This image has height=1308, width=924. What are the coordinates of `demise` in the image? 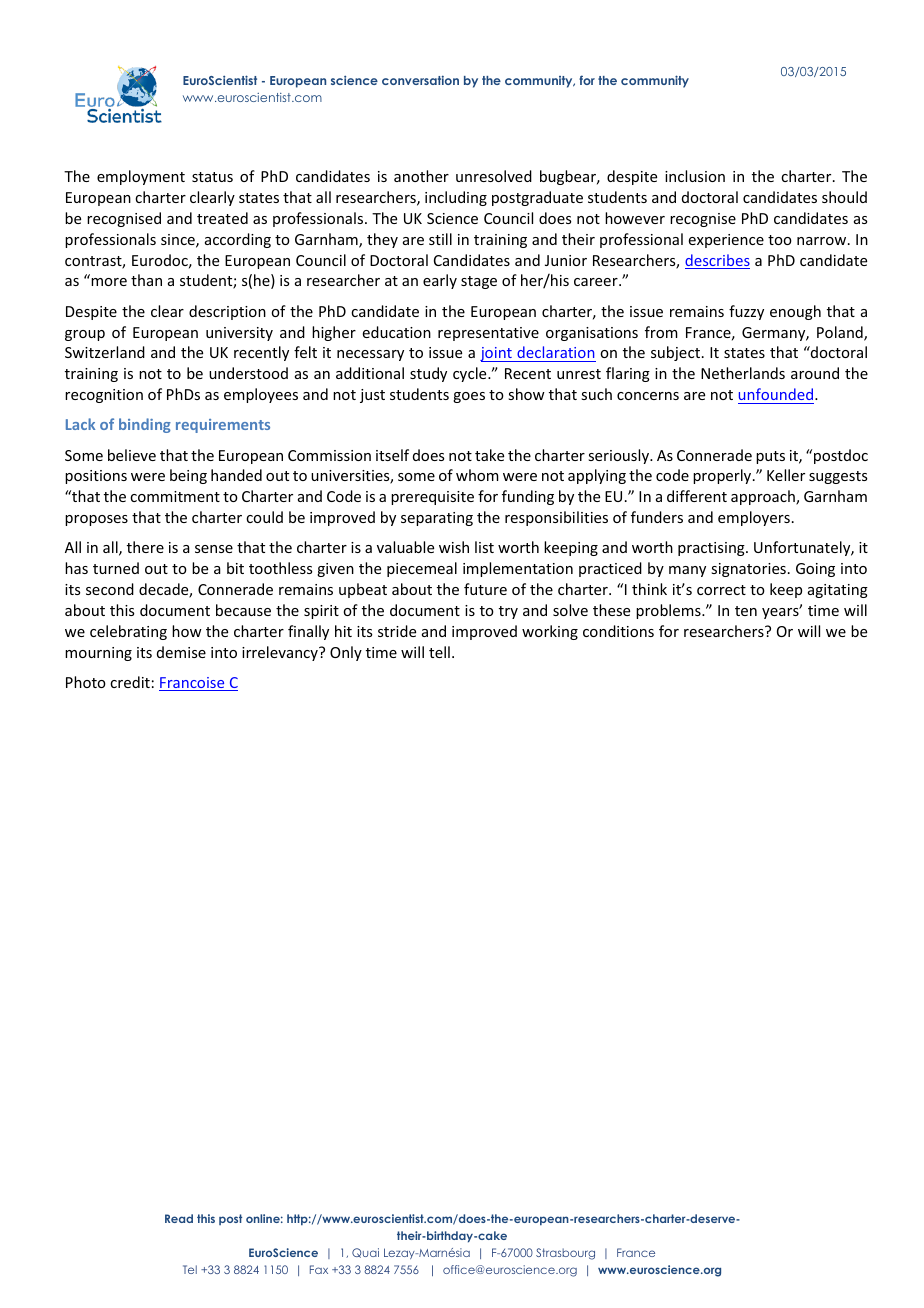 It's located at (181, 652).
